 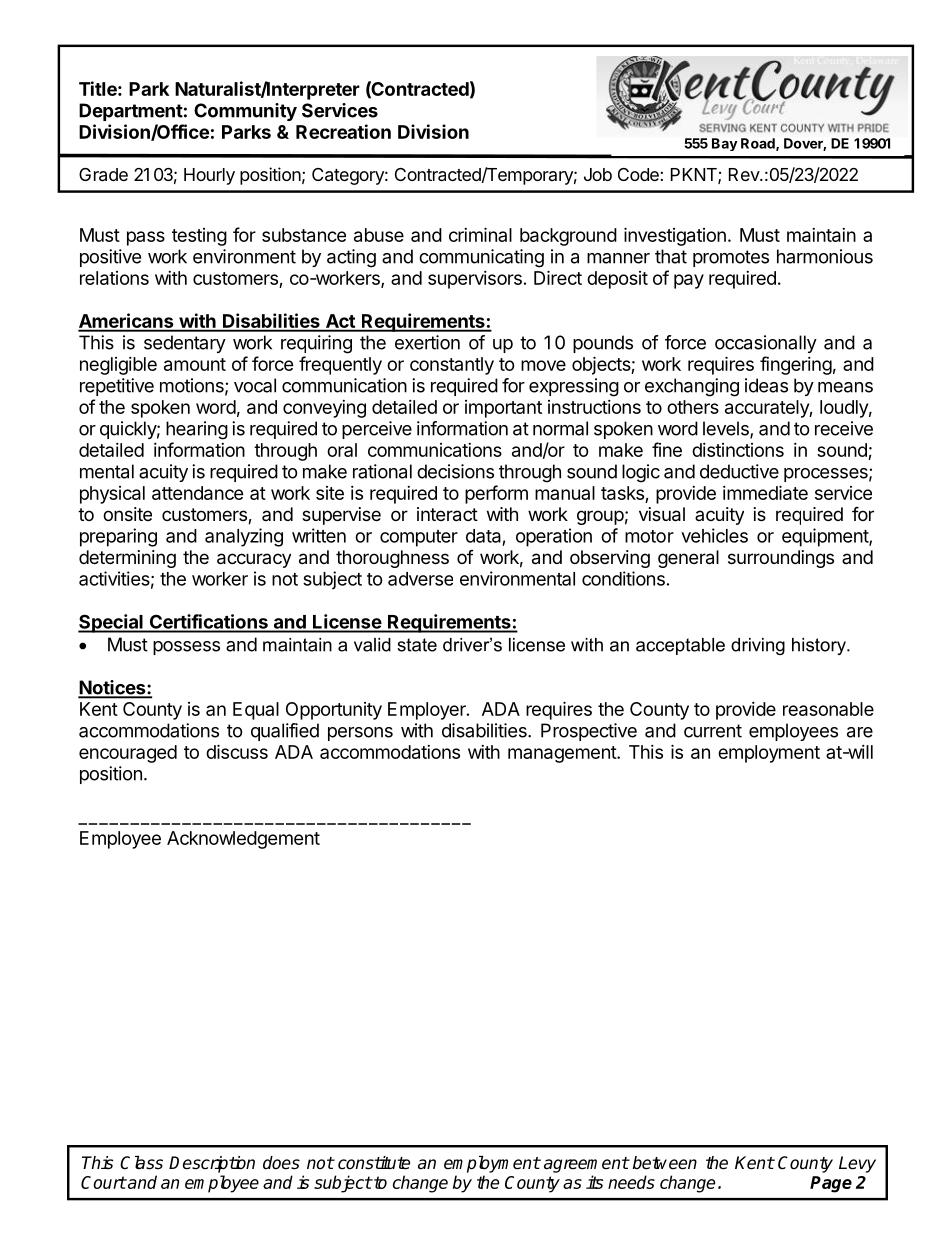 I want to click on agreement, so click(x=586, y=1165).
